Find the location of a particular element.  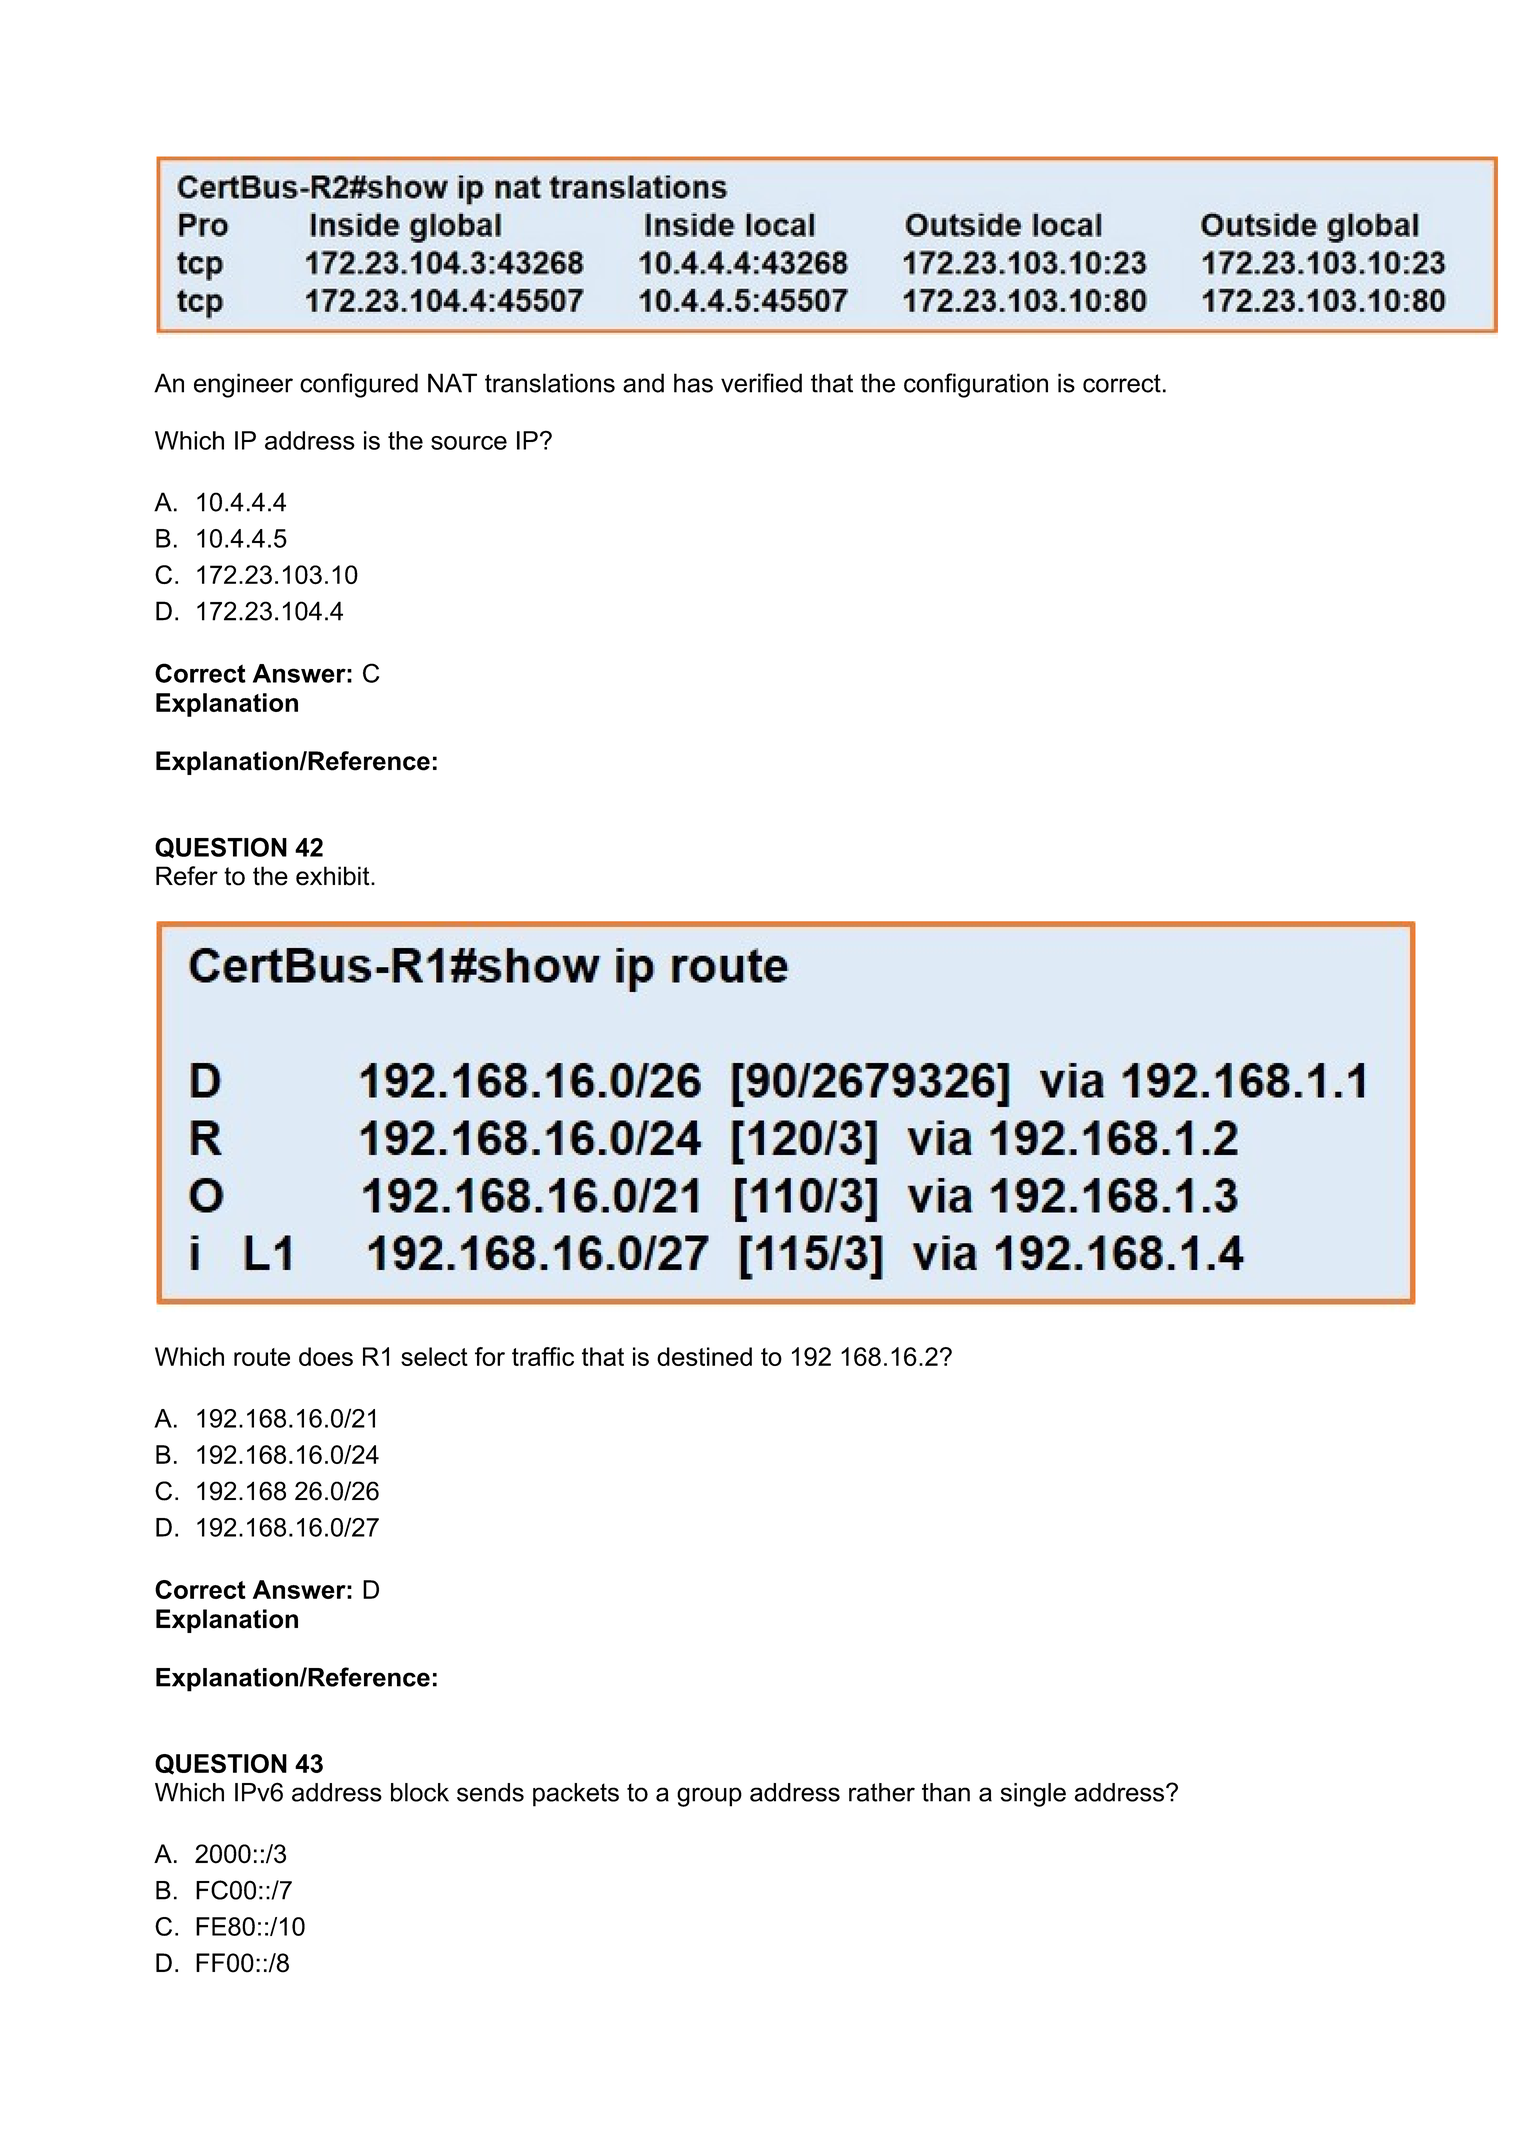

packets is located at coordinates (576, 1795).
